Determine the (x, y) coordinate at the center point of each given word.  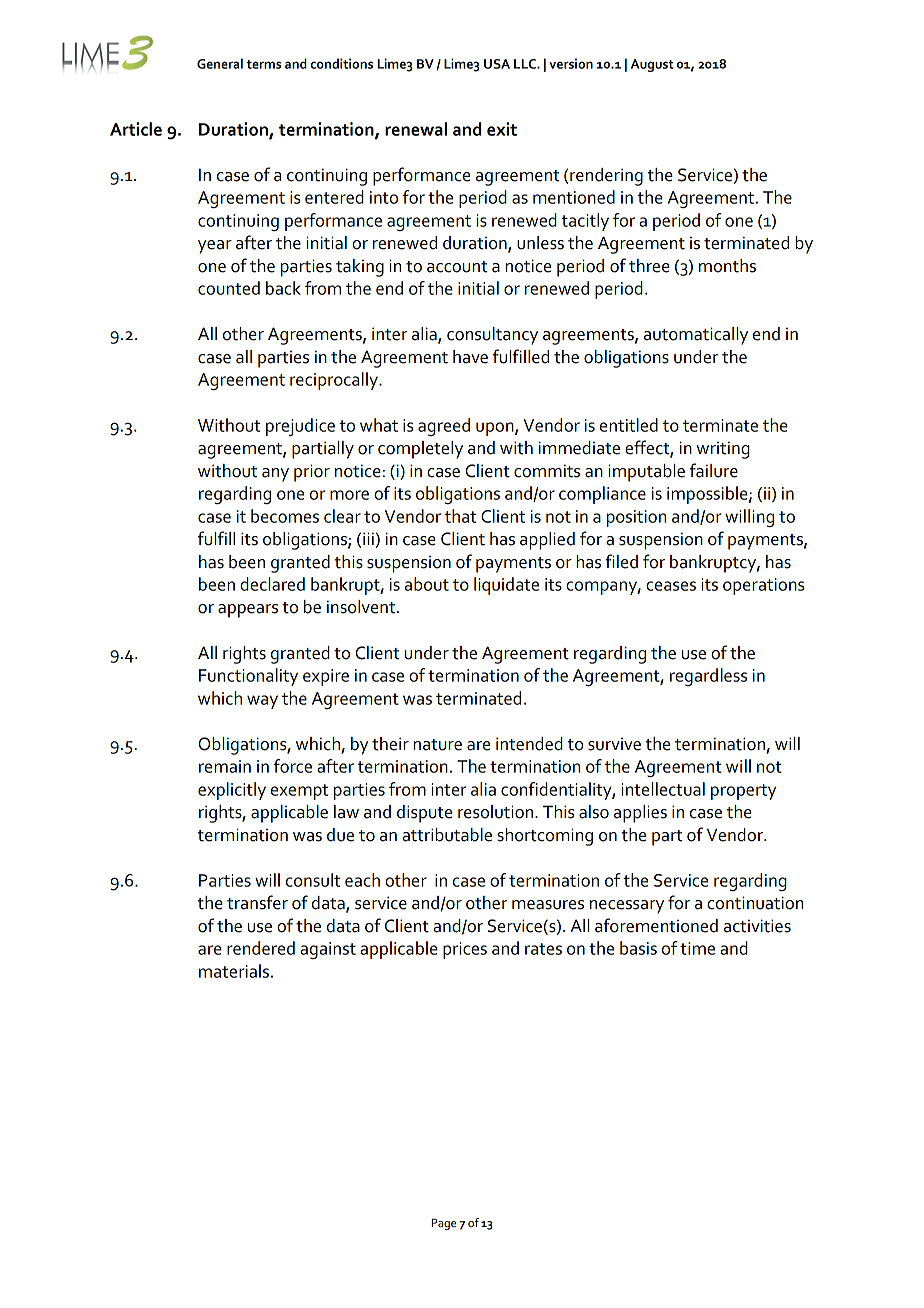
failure (714, 470)
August (652, 65)
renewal (416, 129)
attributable (447, 835)
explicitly (232, 791)
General (220, 63)
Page (443, 1224)
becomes (285, 516)
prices (465, 950)
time (697, 948)
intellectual (663, 789)
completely (420, 450)
